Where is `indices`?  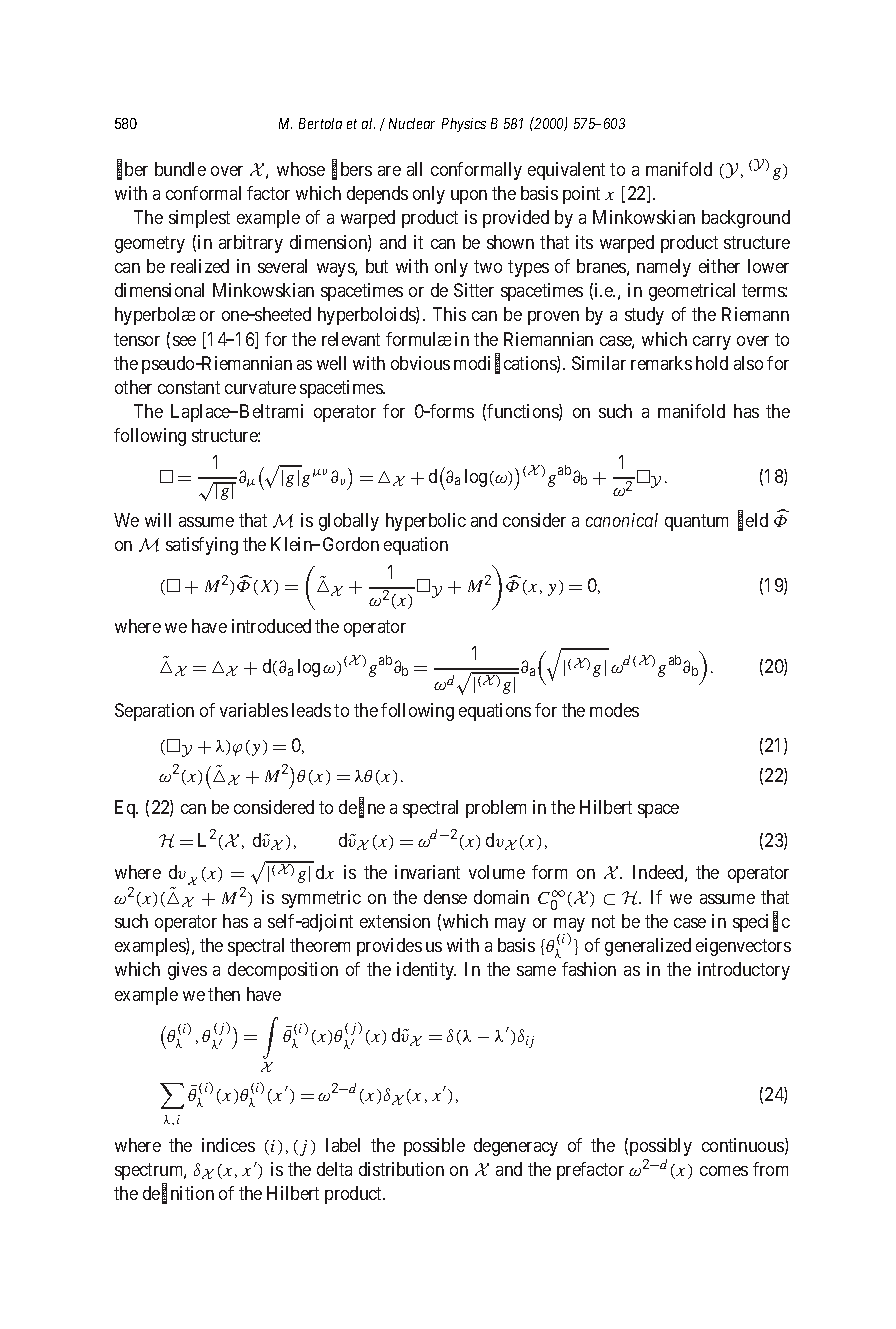 indices is located at coordinates (228, 1145).
